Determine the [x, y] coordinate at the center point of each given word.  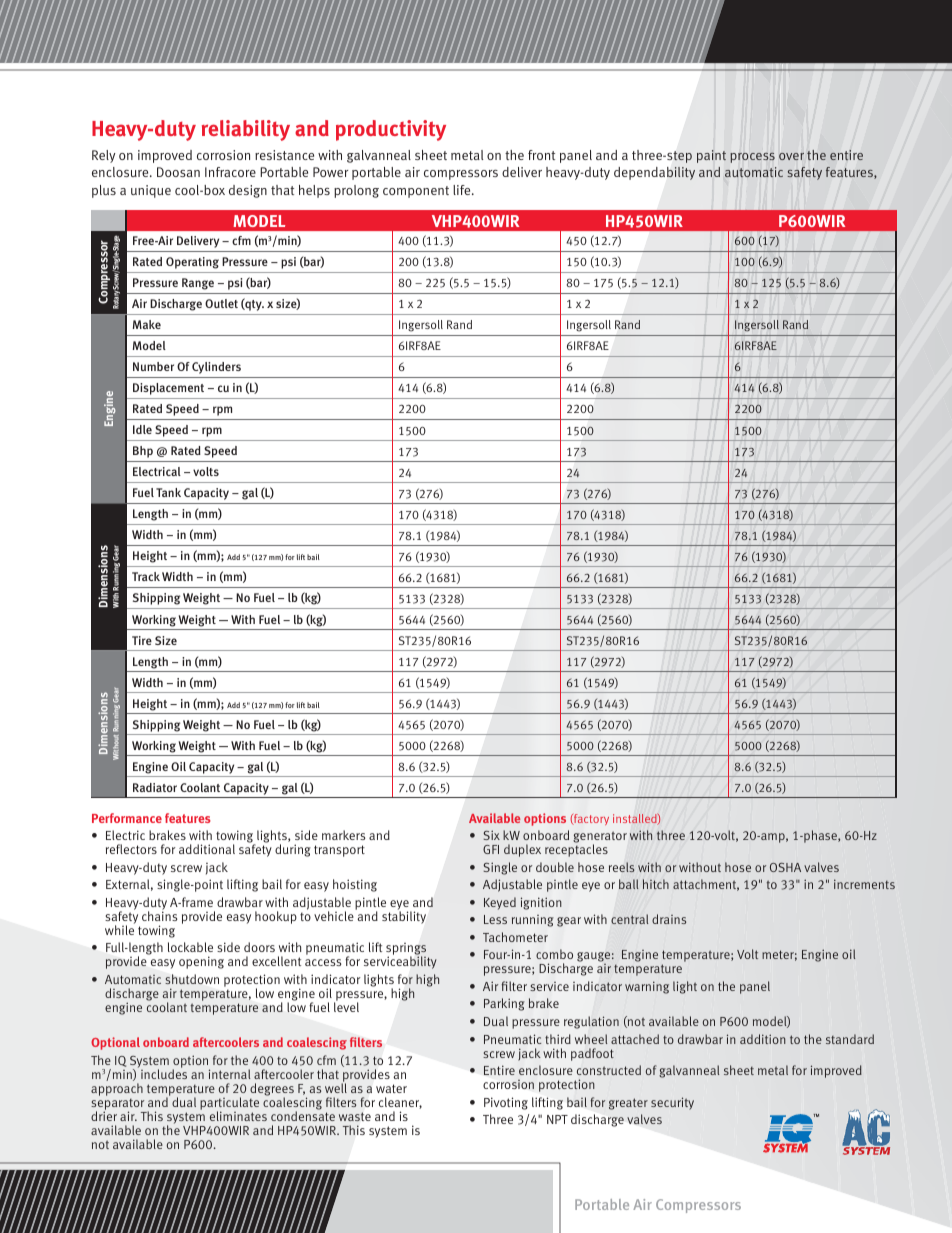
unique [151, 191]
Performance [127, 818]
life [463, 190]
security [672, 1103]
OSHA [785, 867]
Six [491, 835]
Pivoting [506, 1103]
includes [164, 1073]
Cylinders [216, 368]
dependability [654, 173]
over [791, 156]
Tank [168, 492]
